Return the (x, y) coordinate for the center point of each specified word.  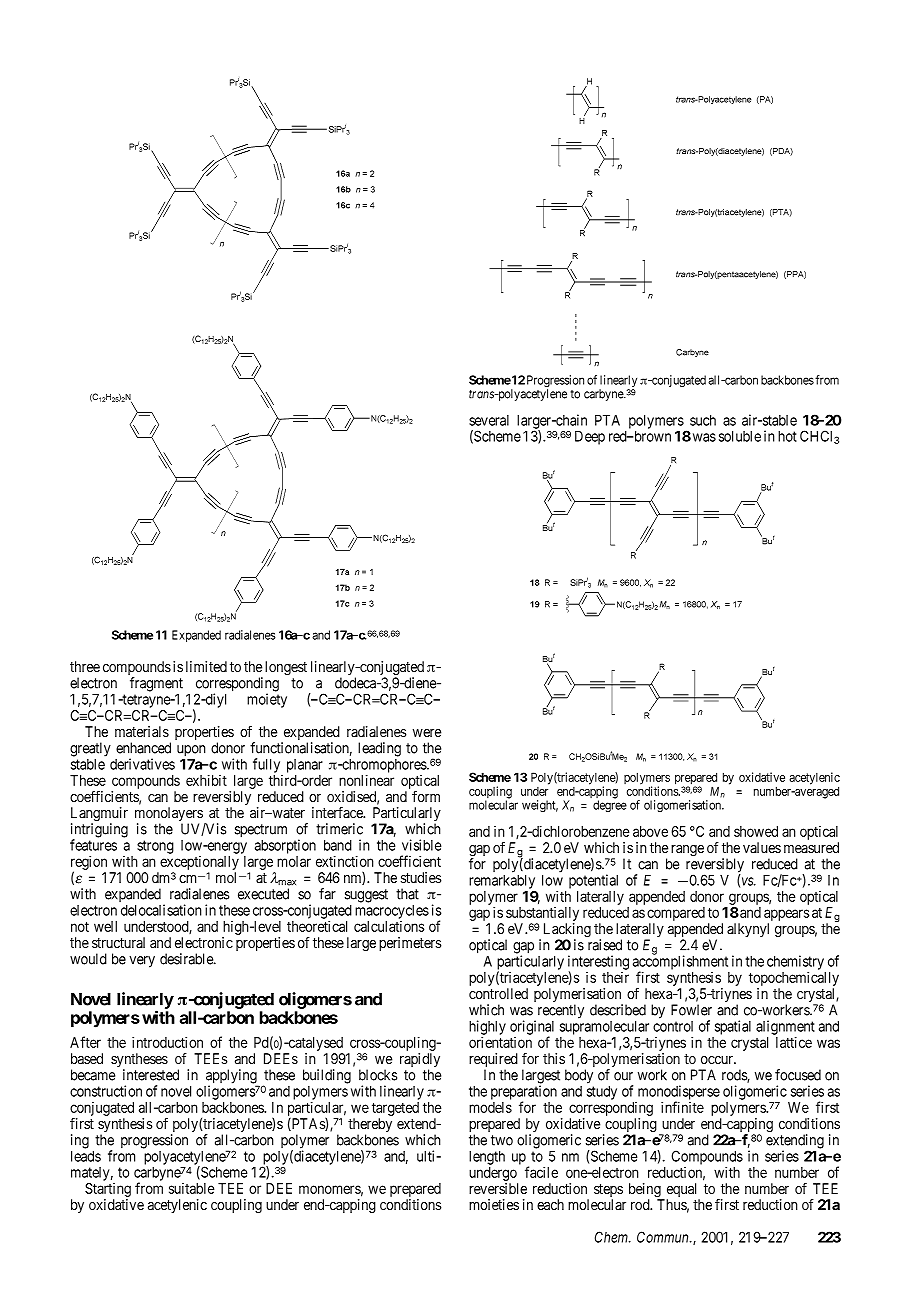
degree (610, 806)
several (489, 420)
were (427, 733)
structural (118, 942)
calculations (389, 926)
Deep (590, 438)
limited (206, 666)
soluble (740, 436)
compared (676, 915)
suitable (192, 1188)
